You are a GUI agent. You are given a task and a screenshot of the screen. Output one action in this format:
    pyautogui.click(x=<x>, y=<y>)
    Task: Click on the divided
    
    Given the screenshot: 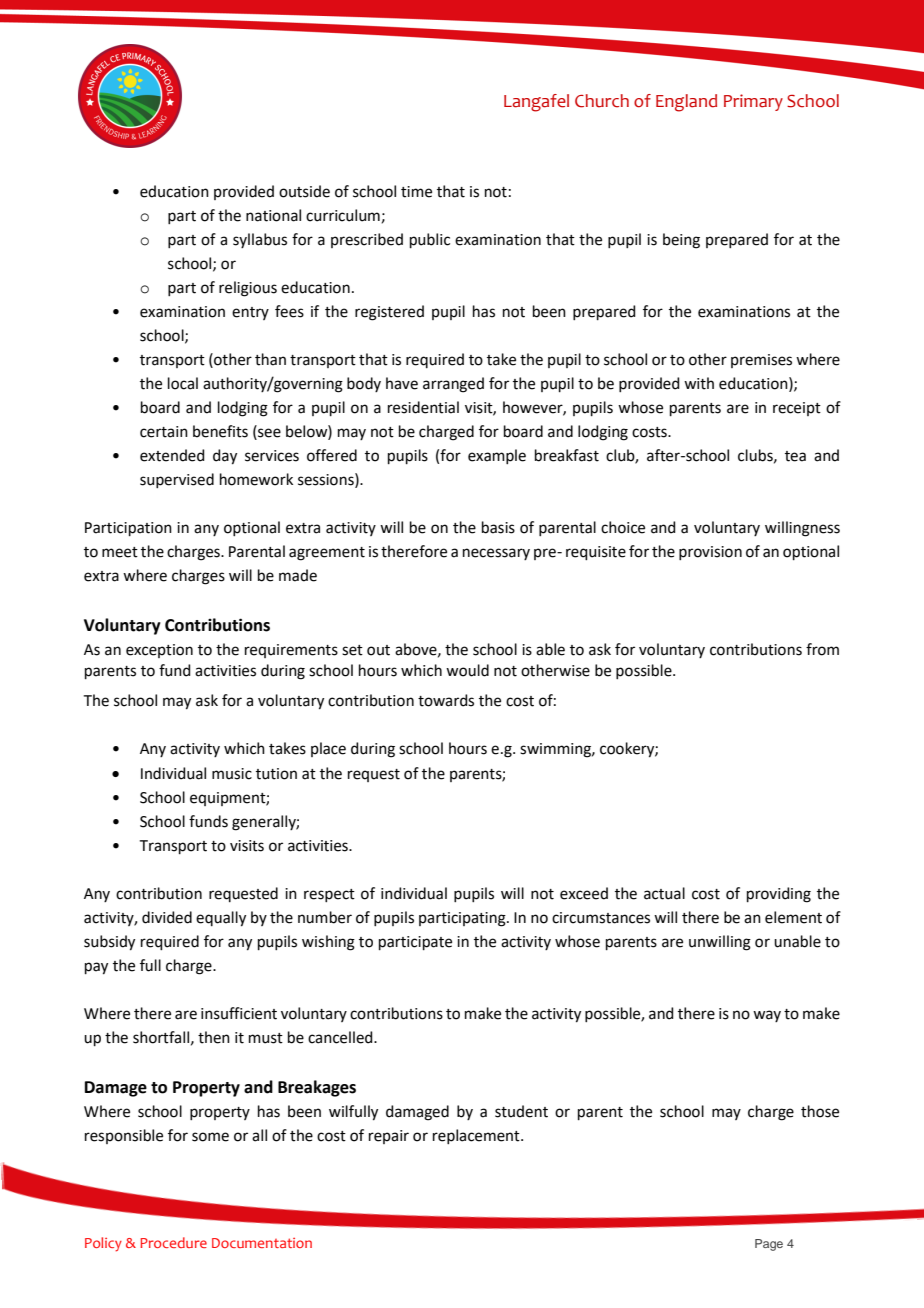 What is the action you would take?
    pyautogui.click(x=167, y=917)
